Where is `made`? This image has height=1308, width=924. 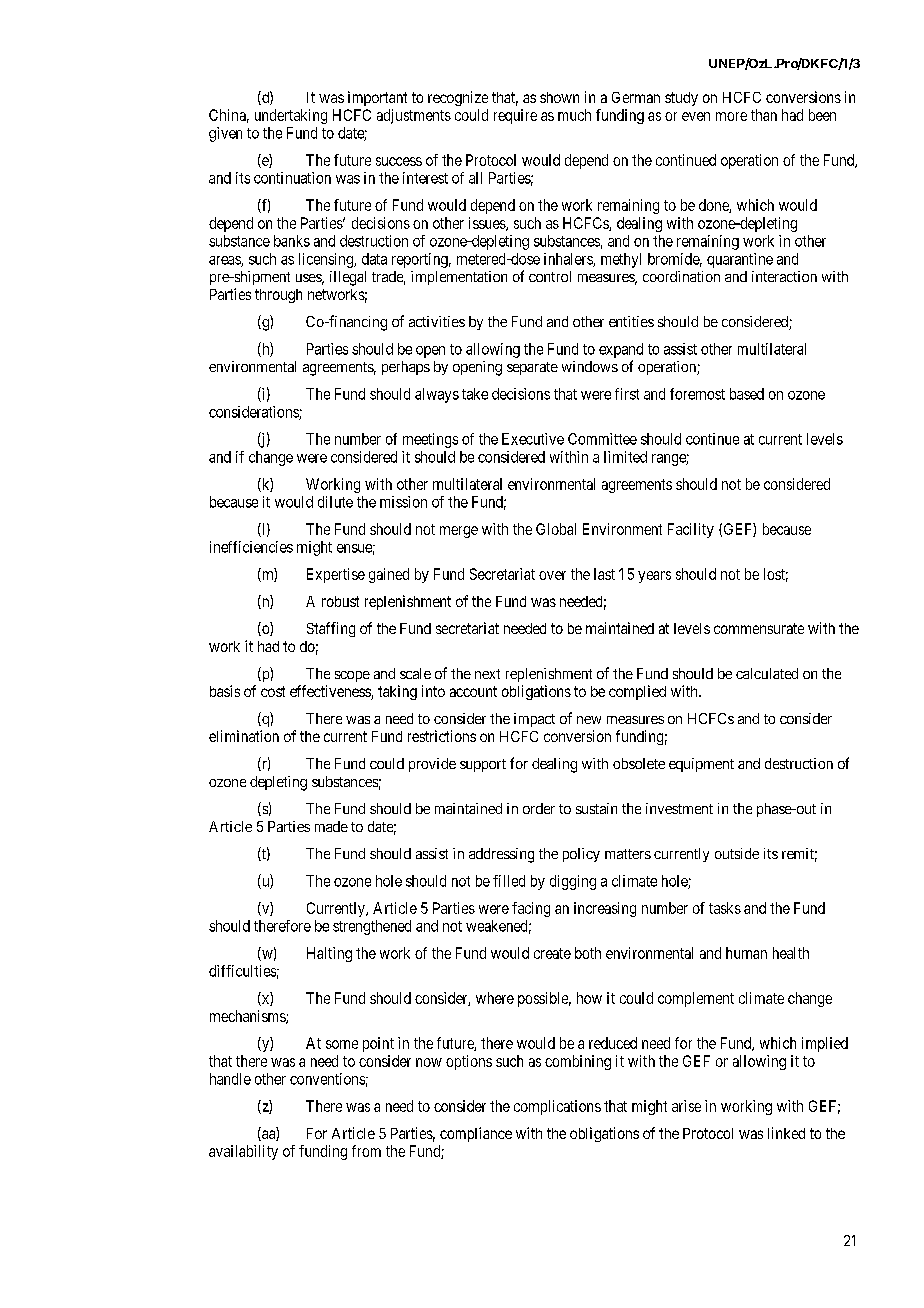 made is located at coordinates (331, 826).
